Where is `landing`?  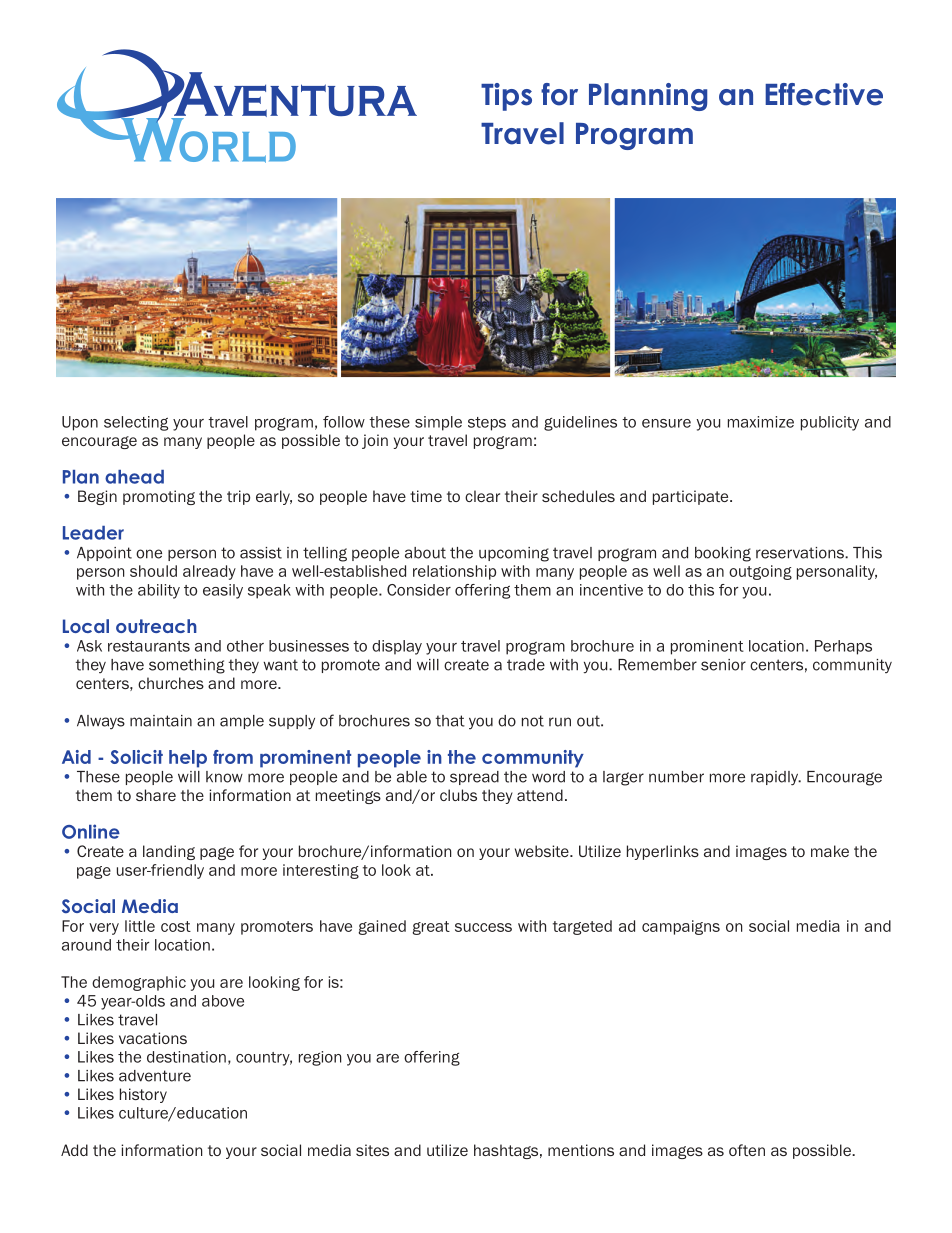
landing is located at coordinates (169, 852).
